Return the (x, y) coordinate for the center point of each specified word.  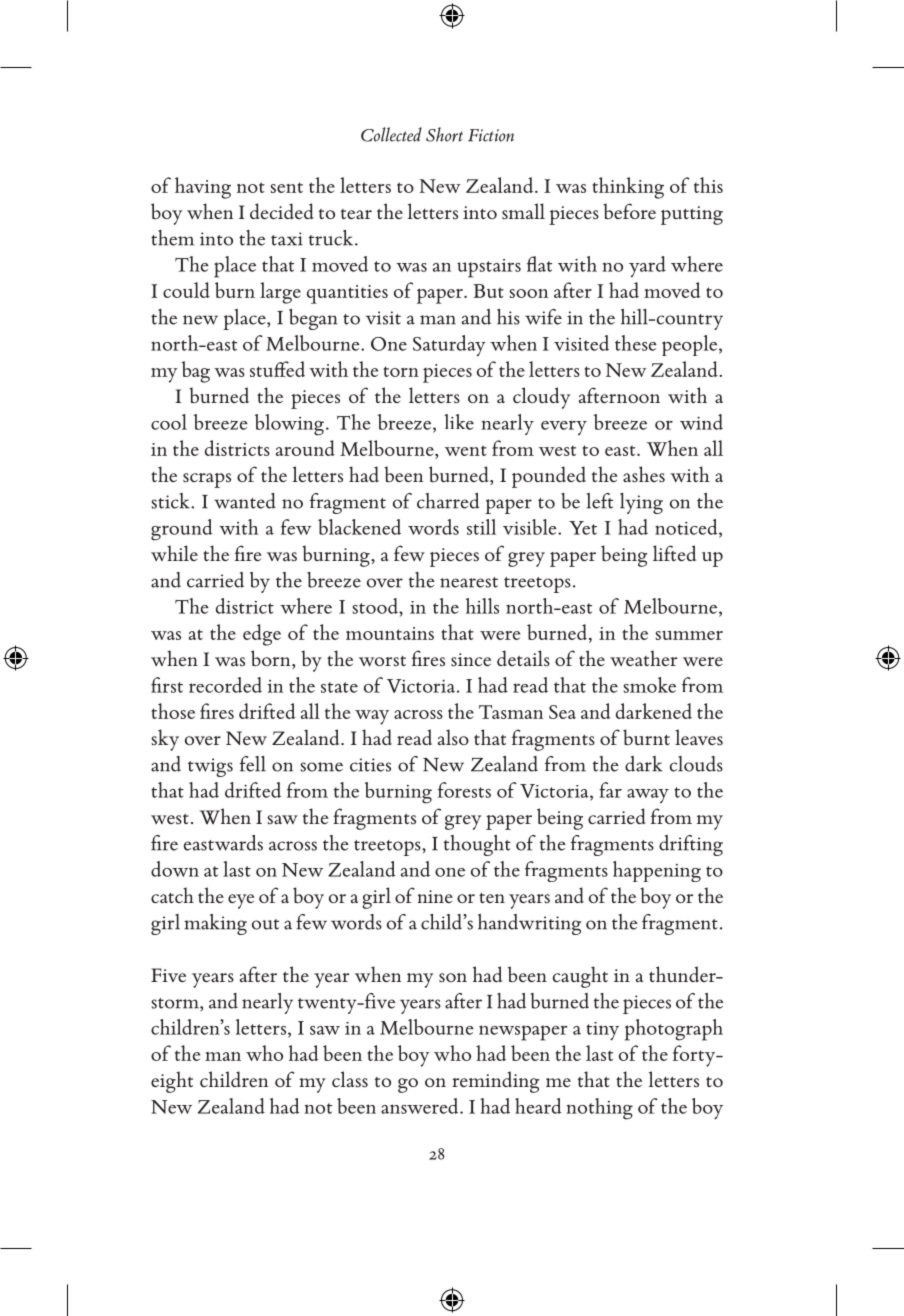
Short (444, 134)
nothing (600, 1109)
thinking (628, 188)
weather (643, 658)
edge (262, 635)
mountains (390, 633)
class (350, 1079)
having (203, 188)
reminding (495, 1082)
